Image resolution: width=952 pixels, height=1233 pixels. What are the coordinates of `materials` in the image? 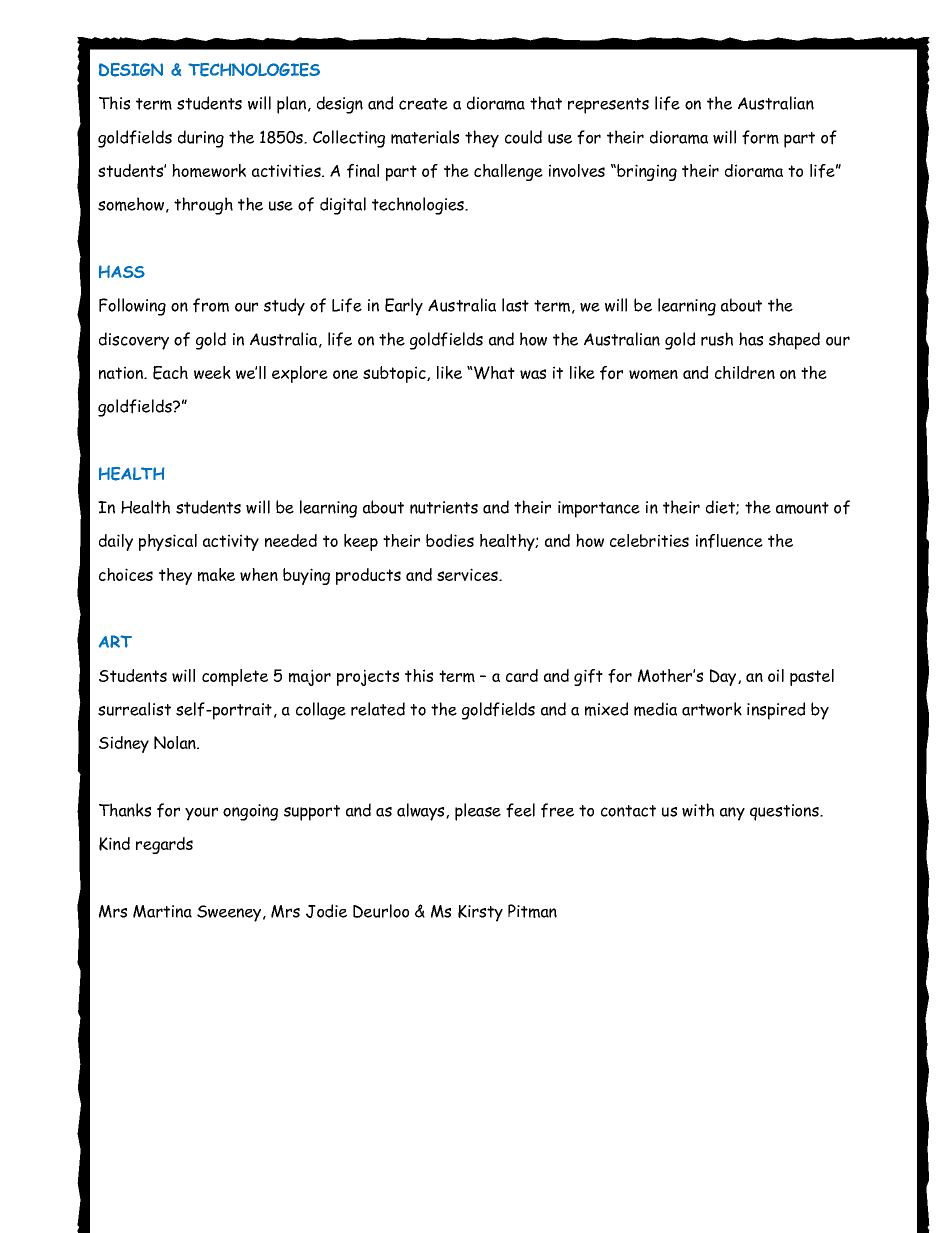 It's located at (425, 137).
